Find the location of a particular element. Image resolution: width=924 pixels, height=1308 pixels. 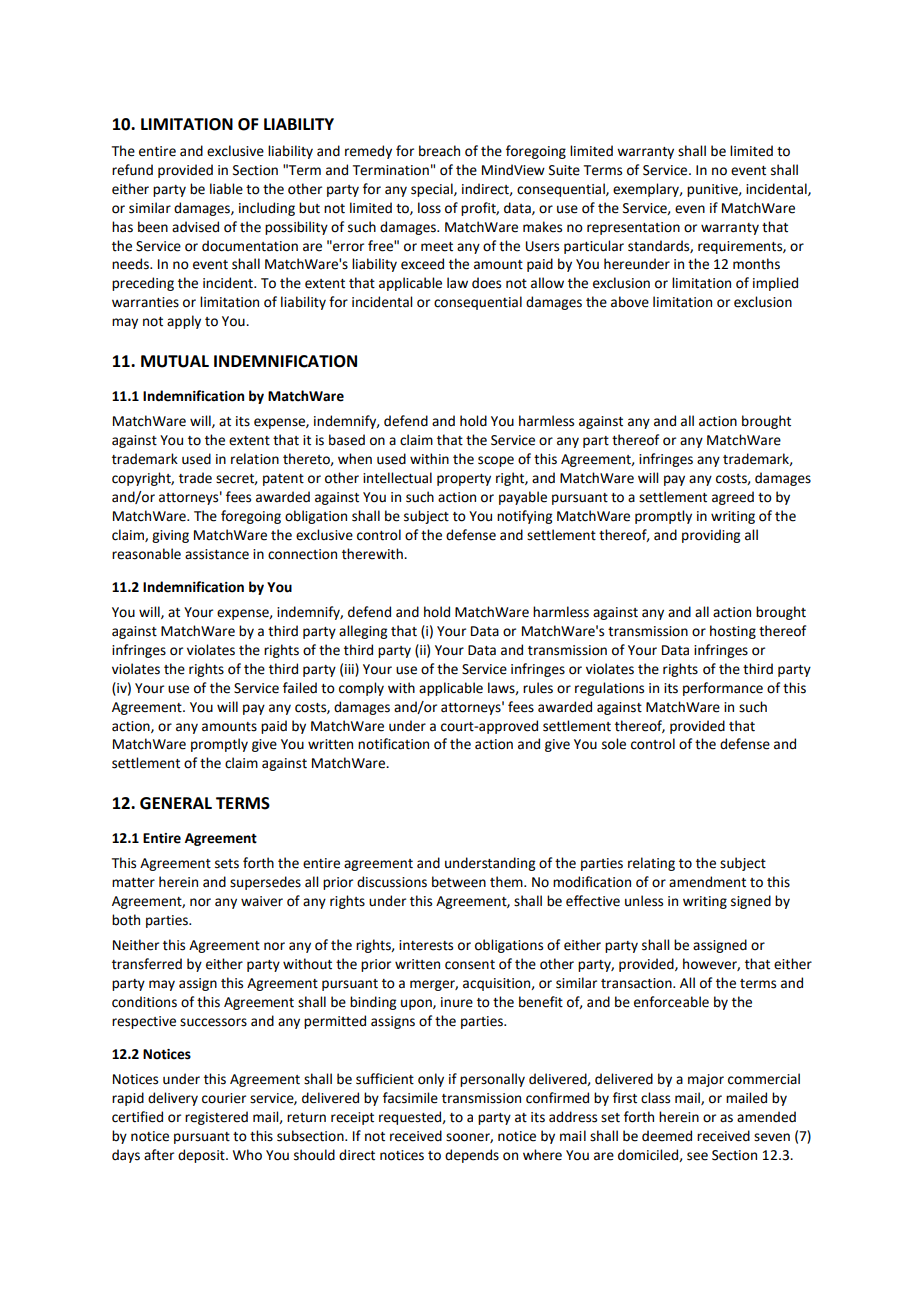

representation is located at coordinates (633, 228).
